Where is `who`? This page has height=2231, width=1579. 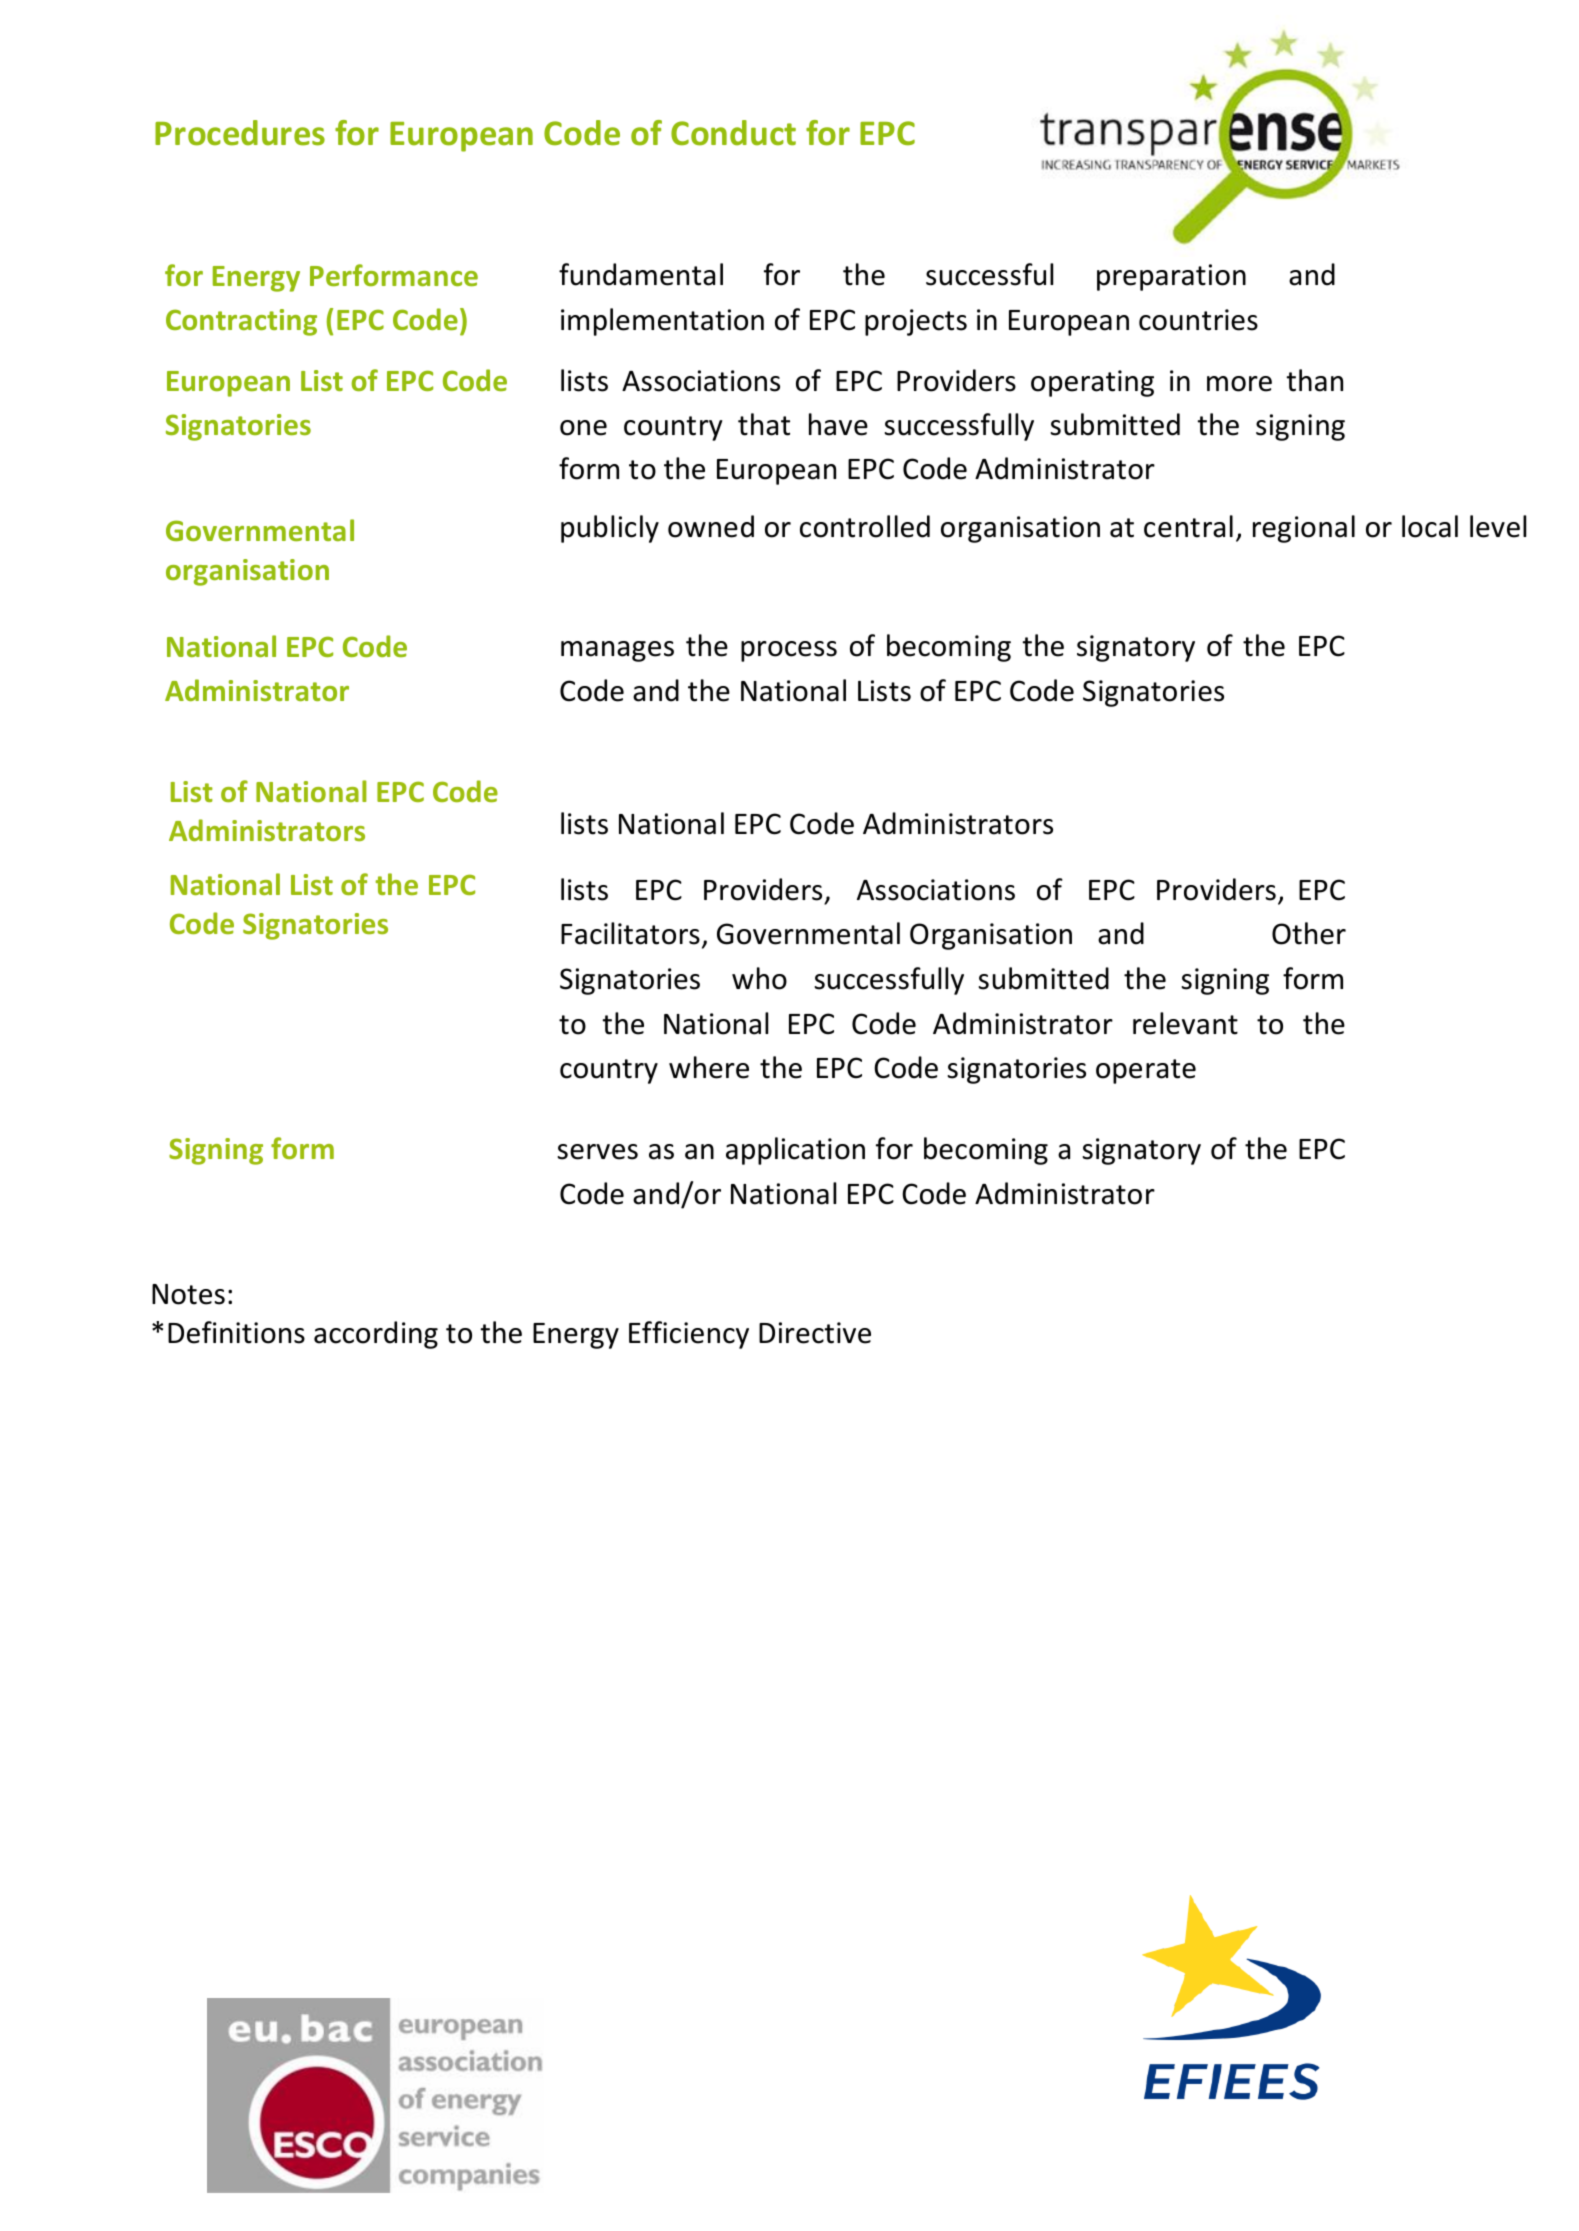 who is located at coordinates (759, 978).
